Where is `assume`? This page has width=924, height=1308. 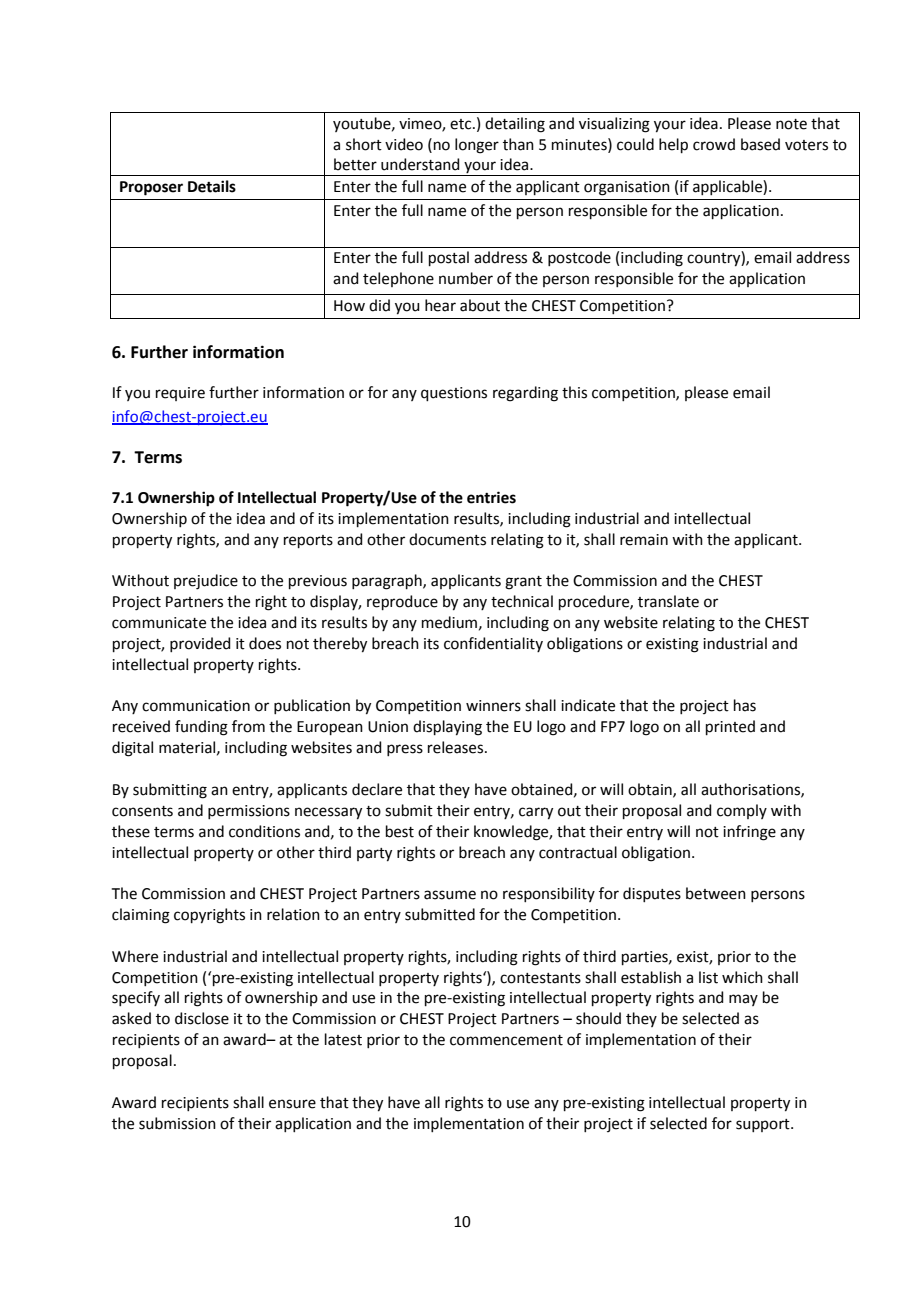
assume is located at coordinates (450, 895).
